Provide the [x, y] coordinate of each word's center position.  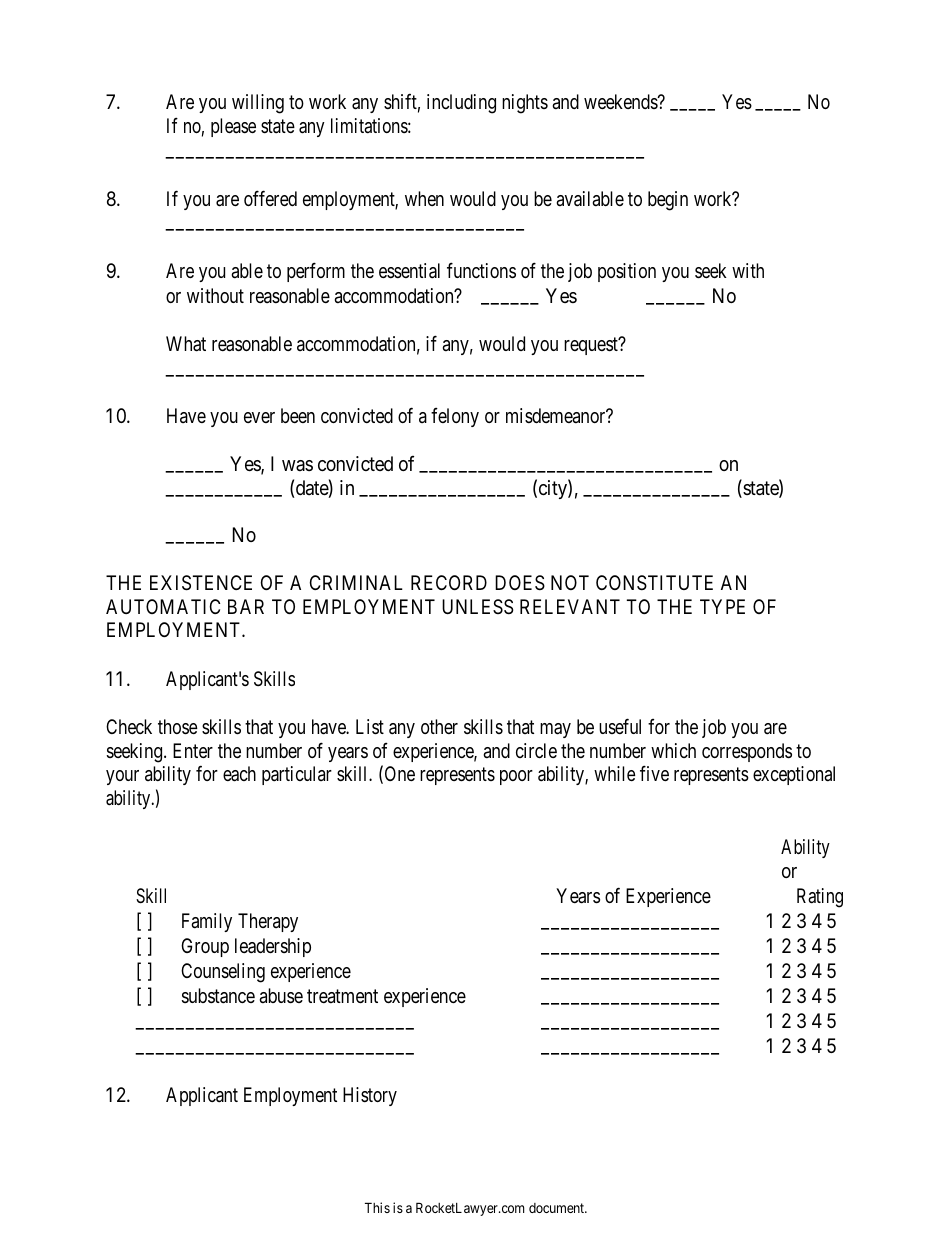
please [233, 127]
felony [455, 417]
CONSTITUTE [654, 583]
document [558, 1208]
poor [516, 777]
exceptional [794, 775]
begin [668, 201]
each [239, 774]
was [297, 465]
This [377, 1207]
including [461, 104]
